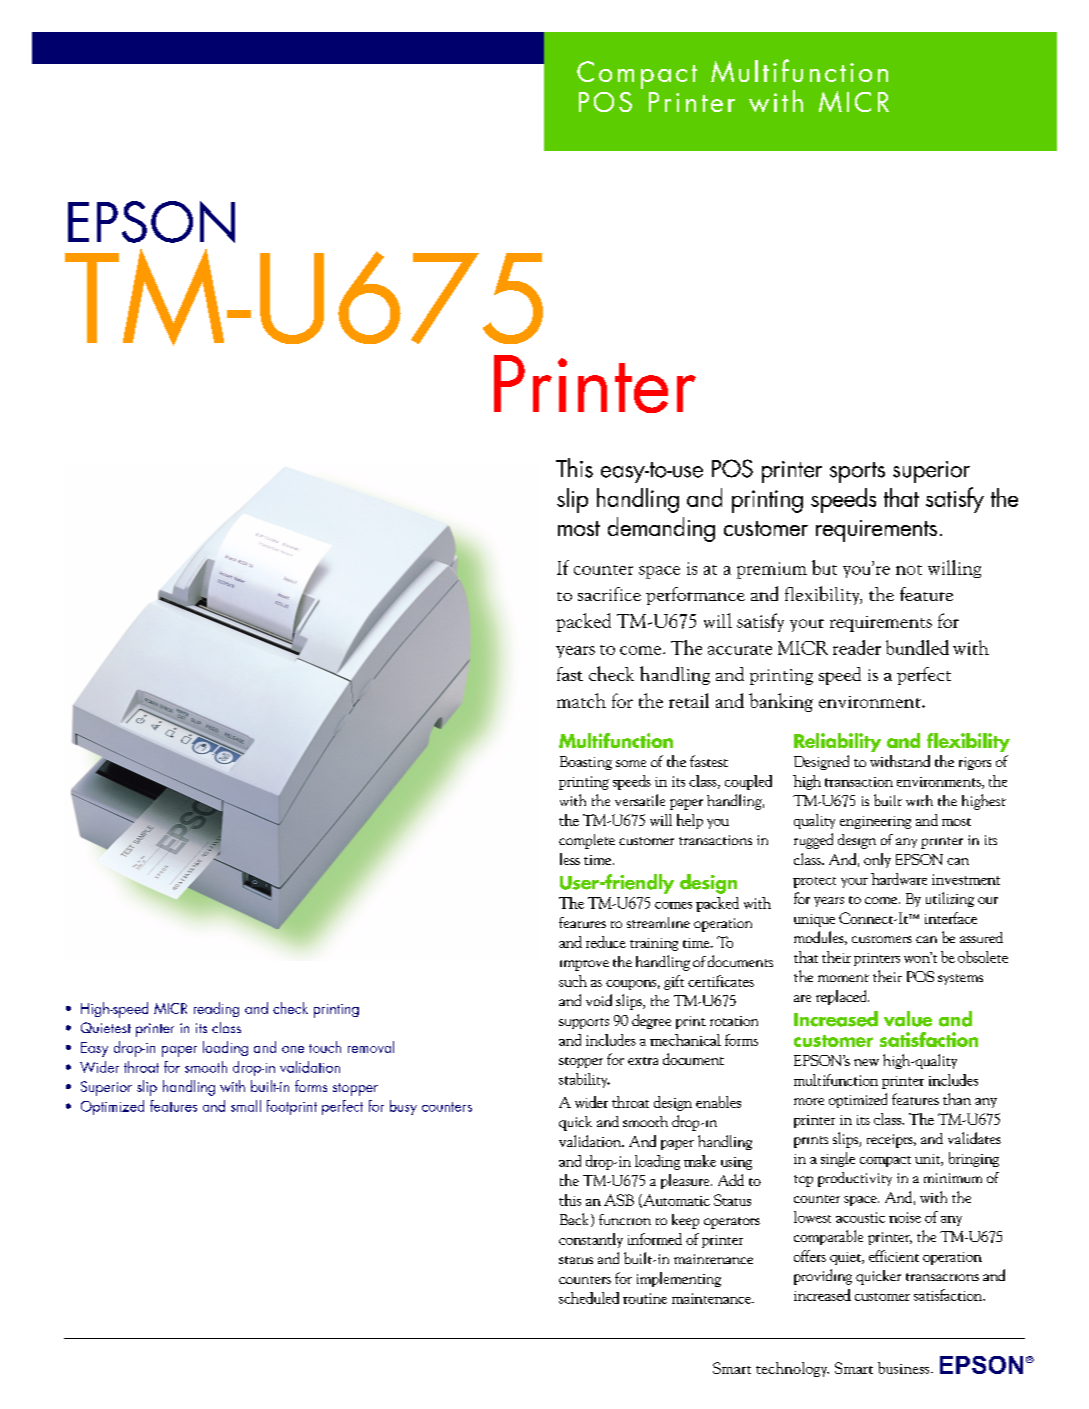 The width and height of the page is (1089, 1409). What do you see at coordinates (857, 472) in the page?
I see `sports` at bounding box center [857, 472].
